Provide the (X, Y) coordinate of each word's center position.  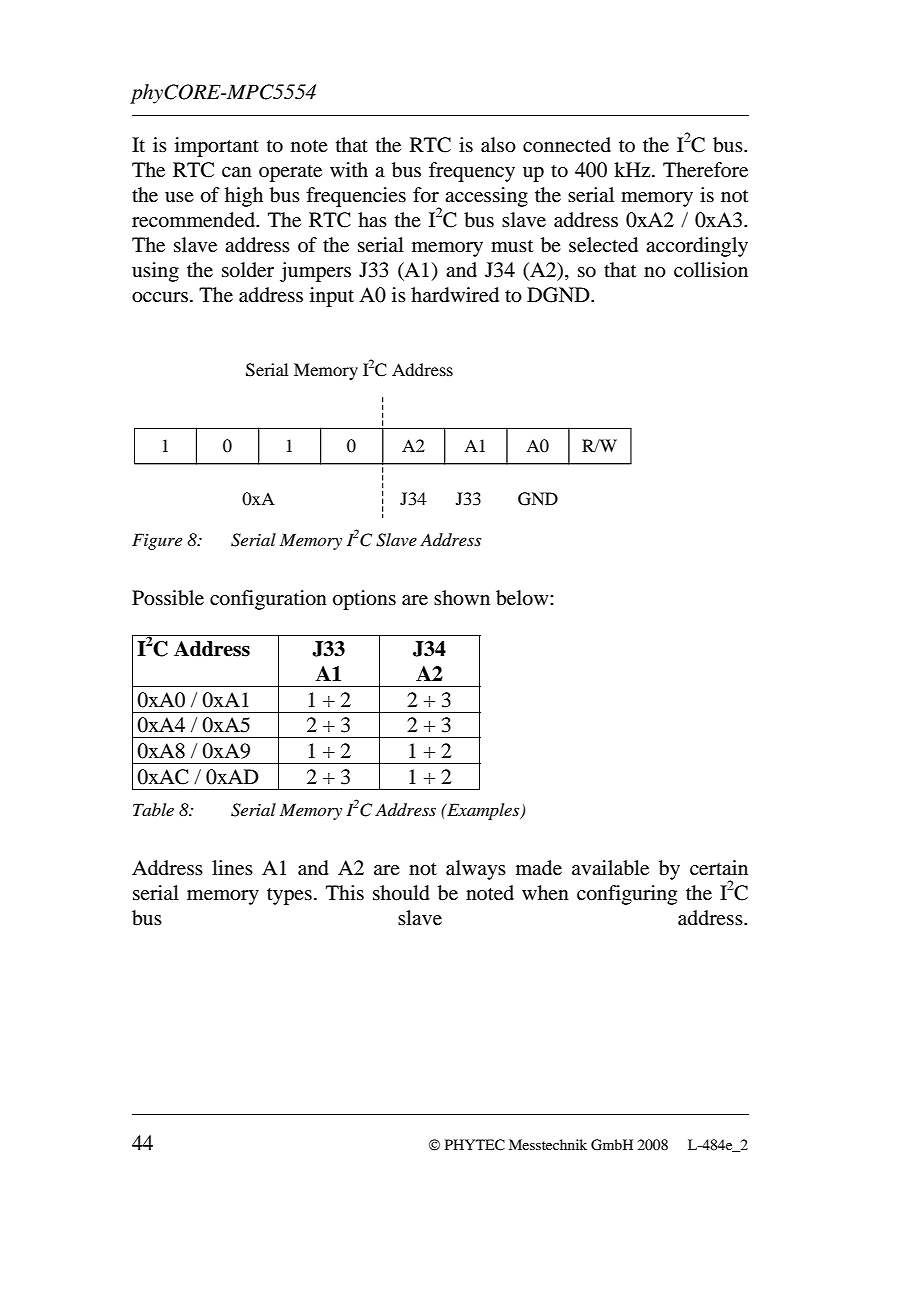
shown (462, 598)
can (237, 172)
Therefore (705, 170)
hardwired (455, 295)
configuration (268, 600)
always (476, 870)
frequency (472, 172)
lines (232, 868)
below (523, 598)
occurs (160, 297)
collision (711, 270)
